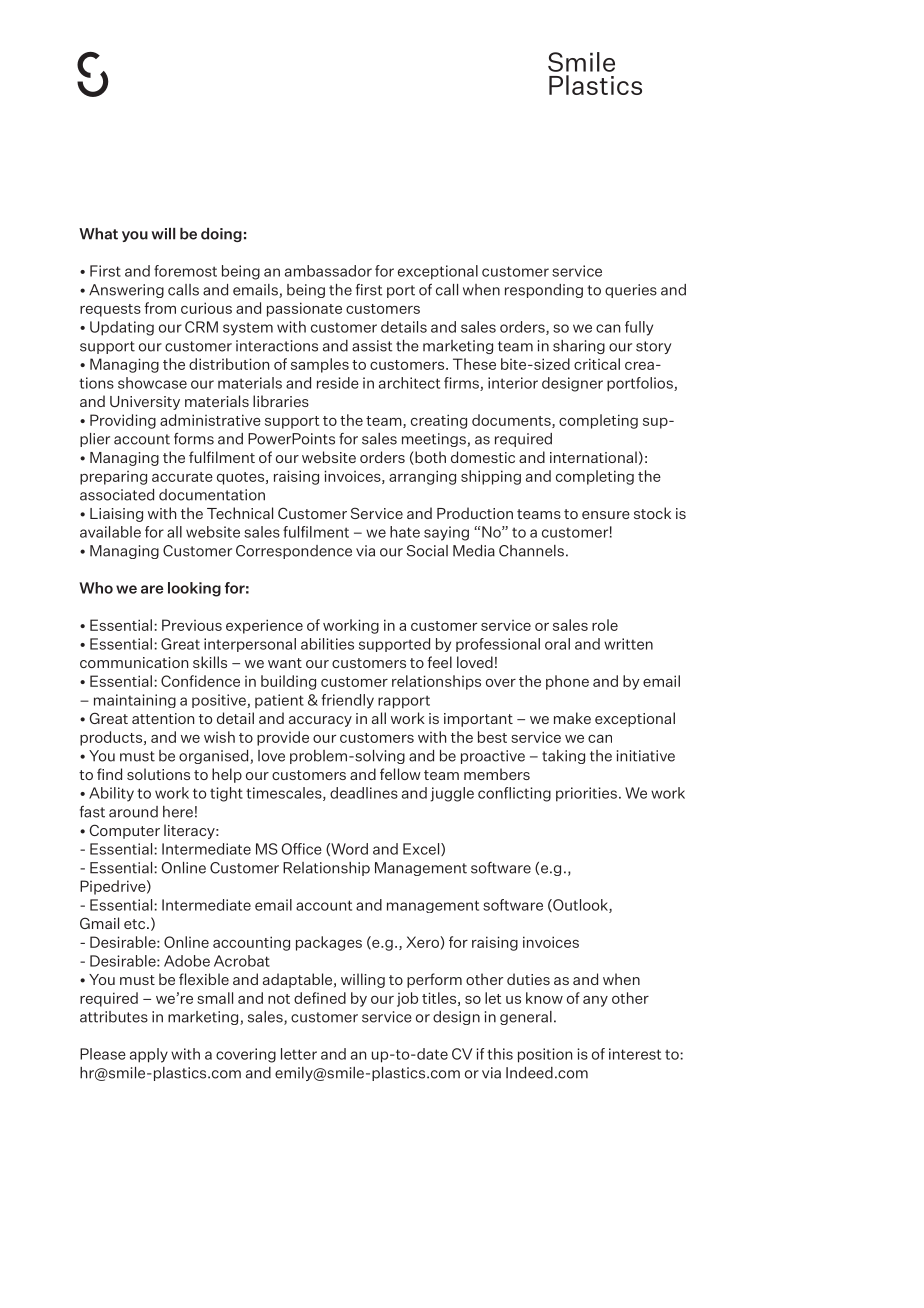  What do you see at coordinates (544, 291) in the screenshot?
I see `responding` at bounding box center [544, 291].
